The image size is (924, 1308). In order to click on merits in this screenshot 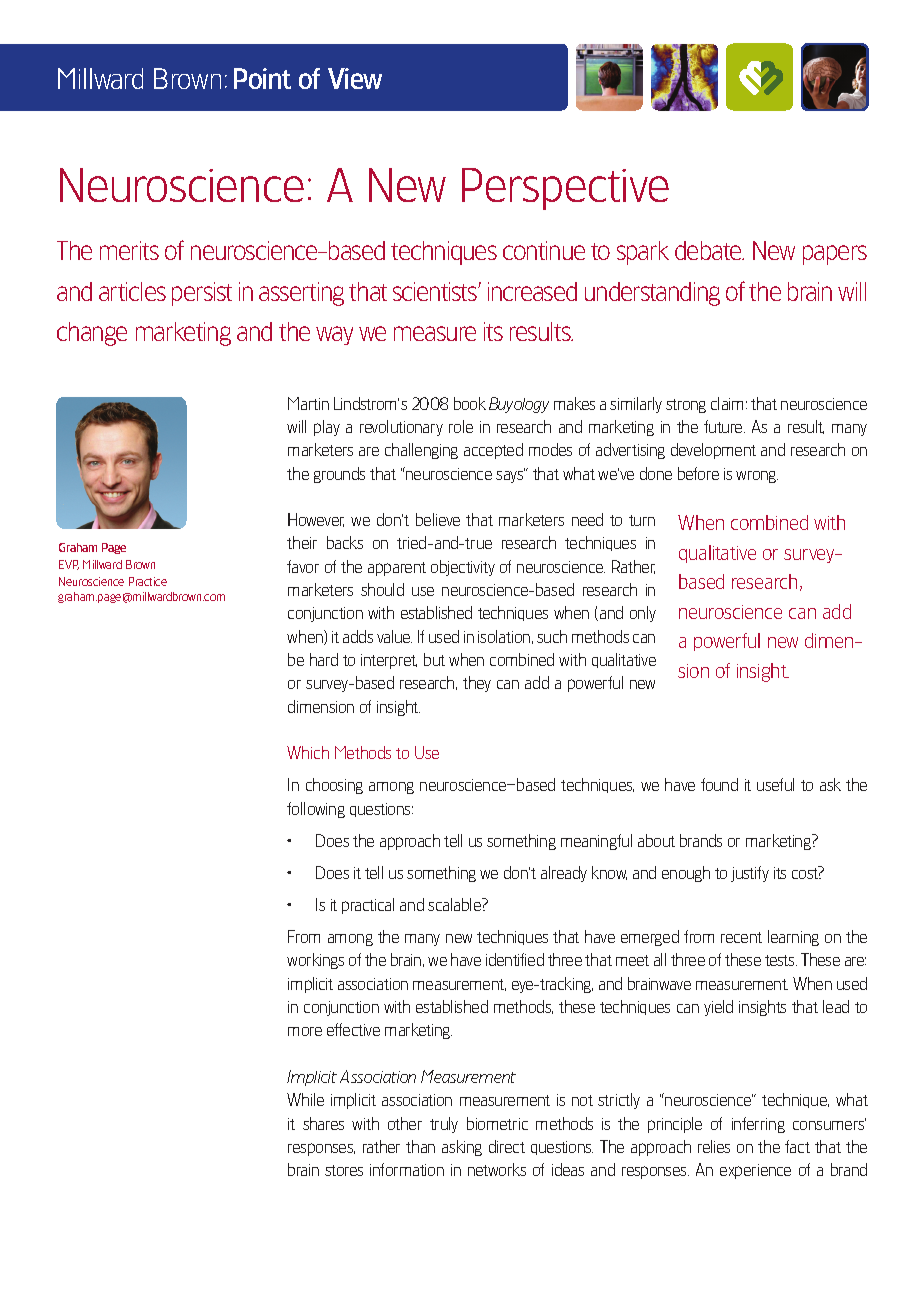, I will do `click(129, 250)`.
